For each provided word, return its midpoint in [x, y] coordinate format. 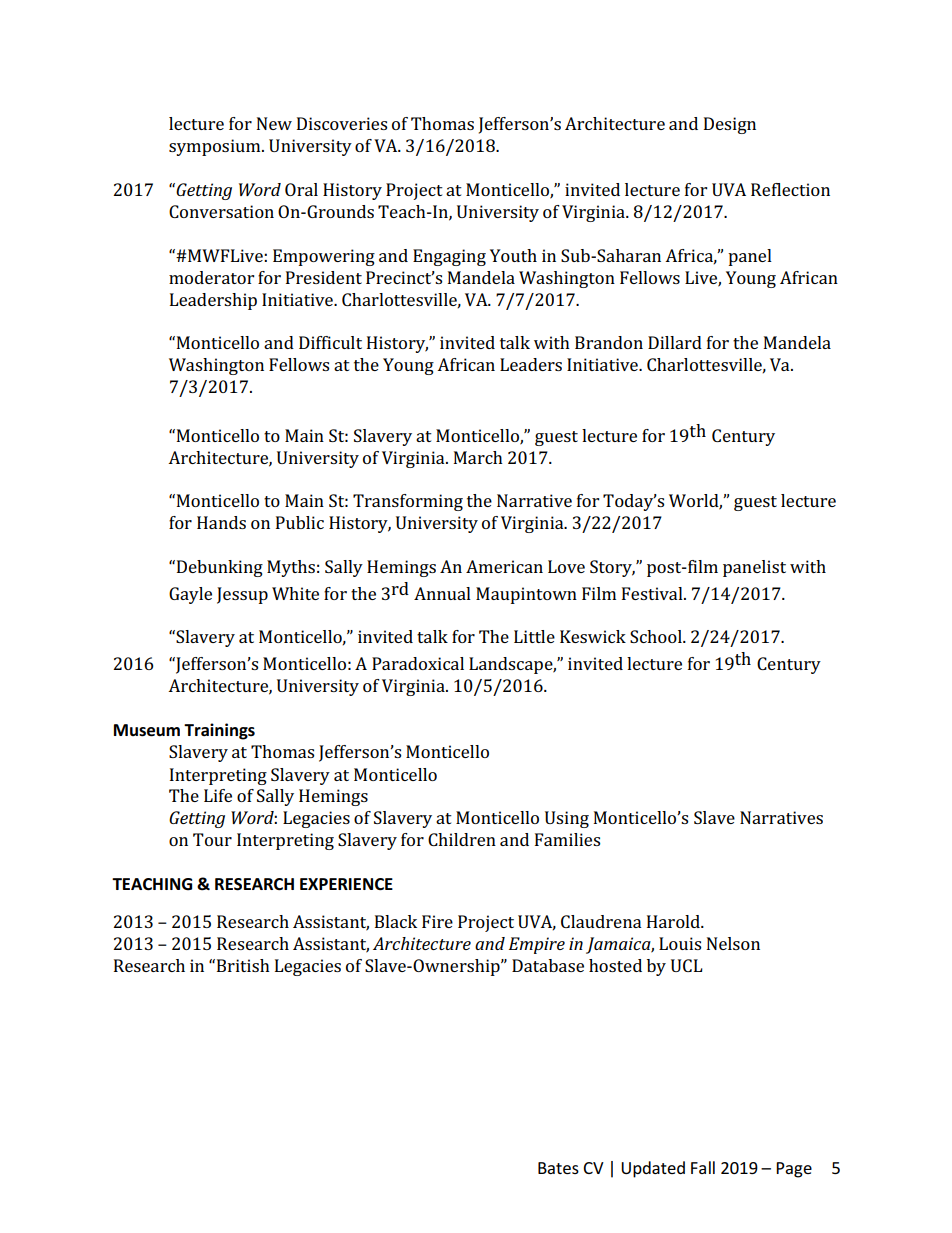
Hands [221, 522]
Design [730, 125]
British [243, 965]
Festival [653, 593]
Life [218, 795]
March [478, 457]
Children [462, 839]
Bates [558, 1168]
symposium [216, 147]
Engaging [449, 257]
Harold [674, 921]
